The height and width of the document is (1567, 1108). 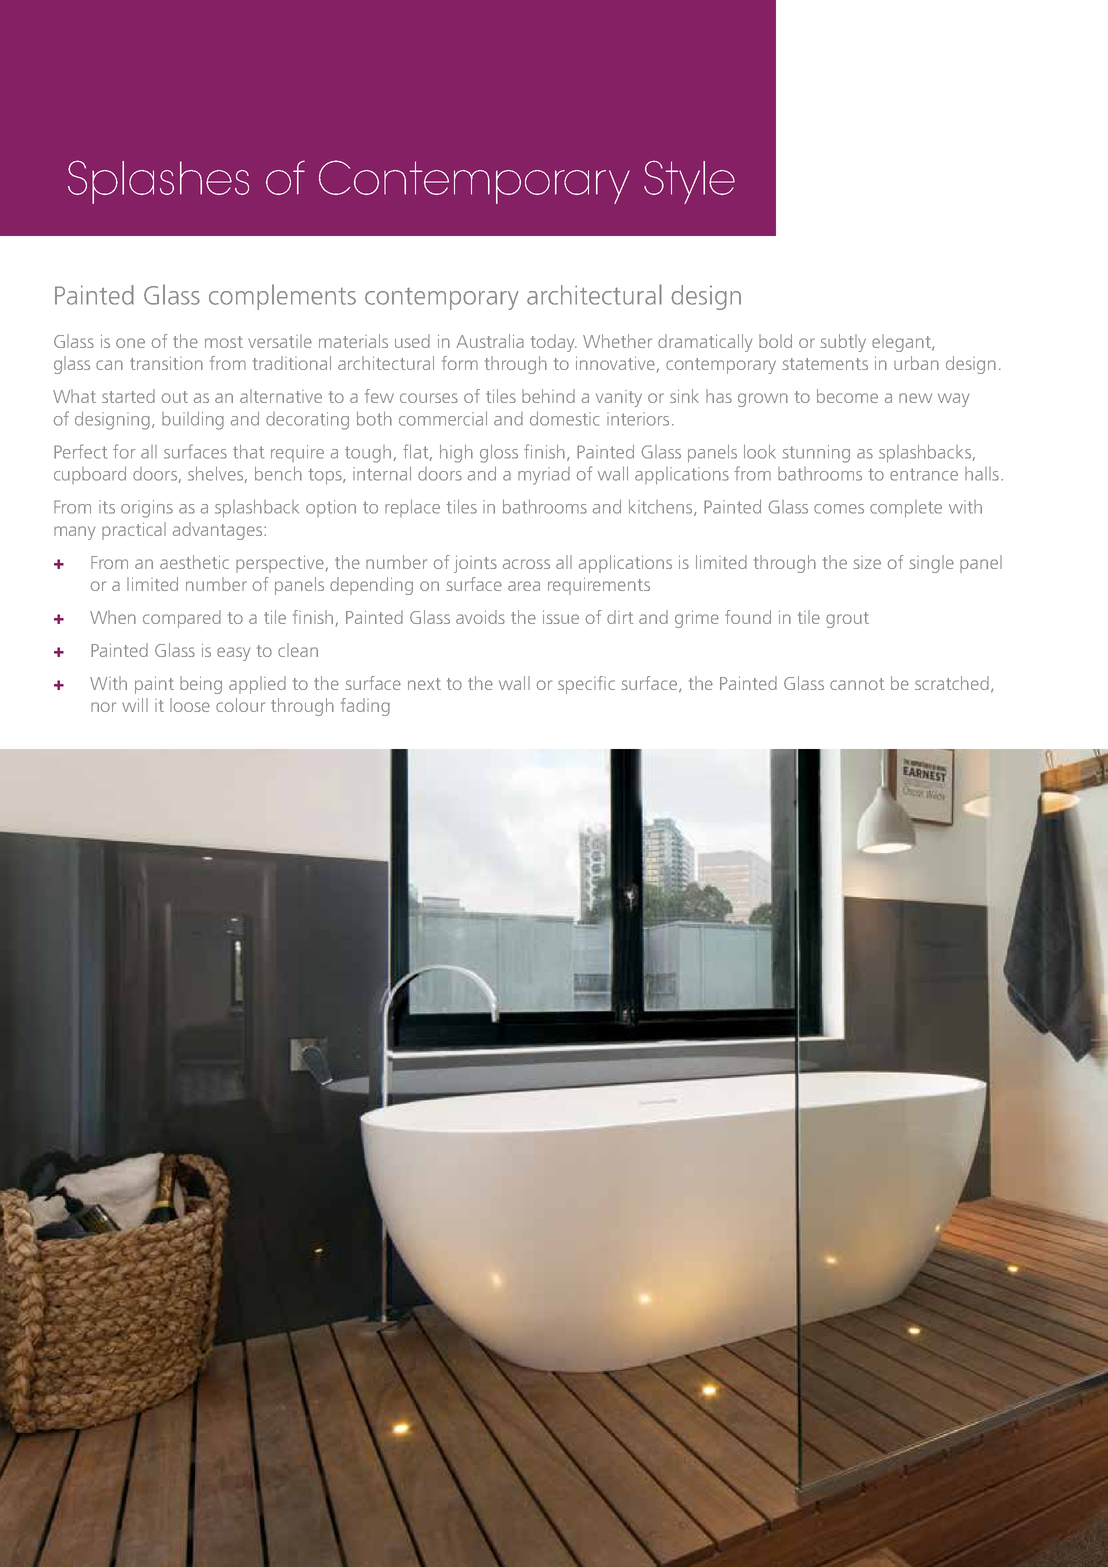 I want to click on Style, so click(x=689, y=182).
